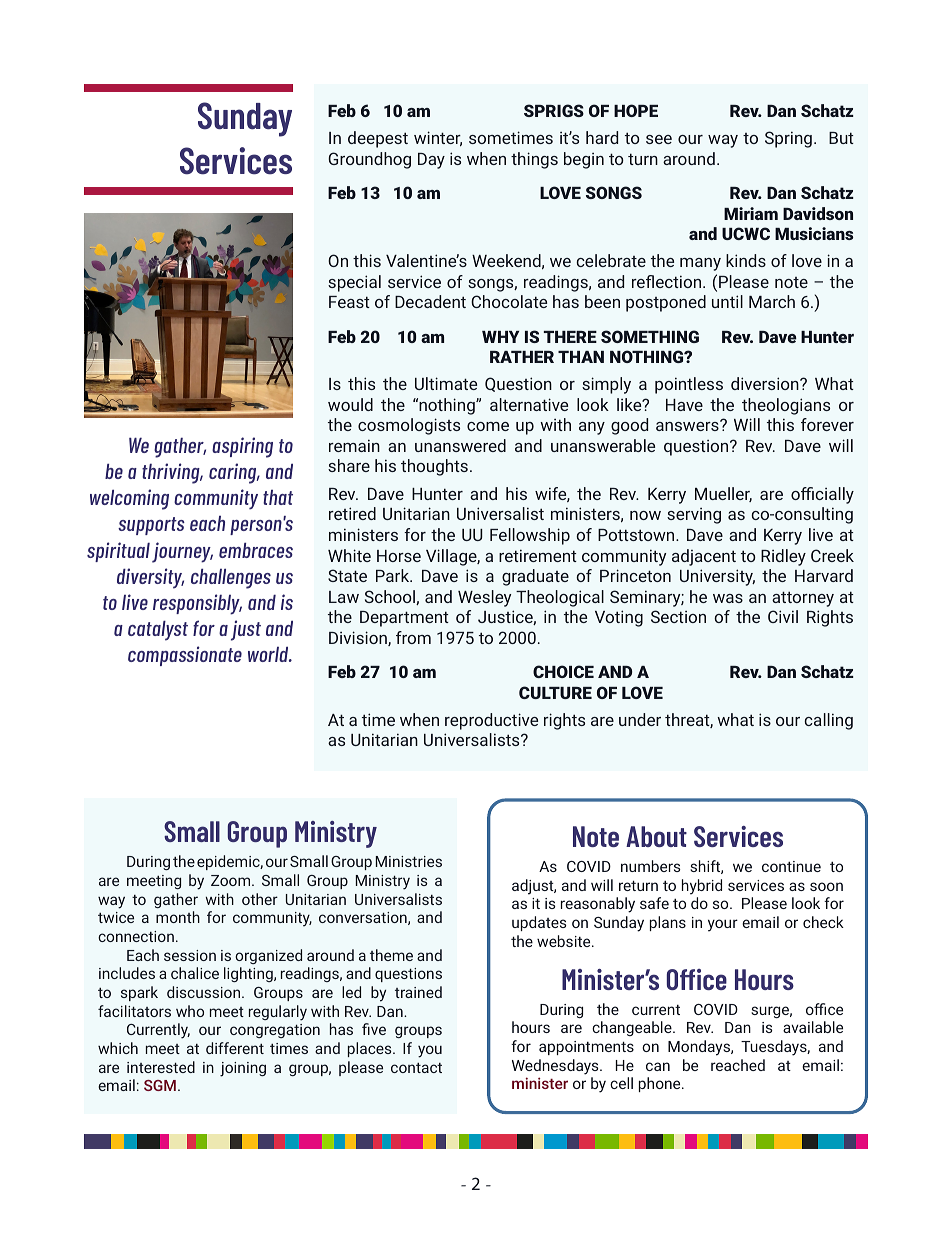 Image resolution: width=952 pixels, height=1233 pixels. Describe the element at coordinates (409, 861) in the screenshot. I see `Ministries` at that location.
